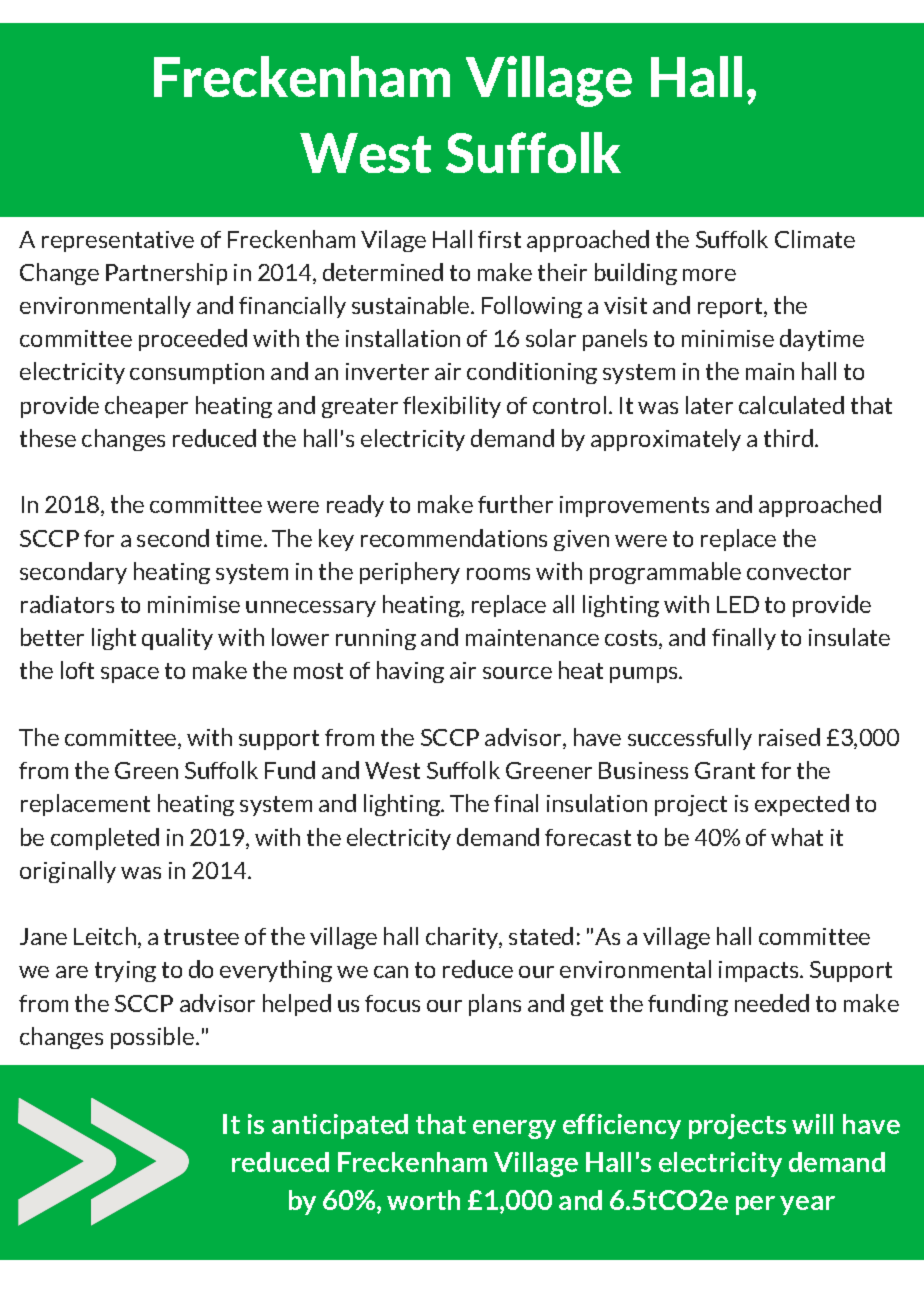  I want to click on running, so click(376, 639).
